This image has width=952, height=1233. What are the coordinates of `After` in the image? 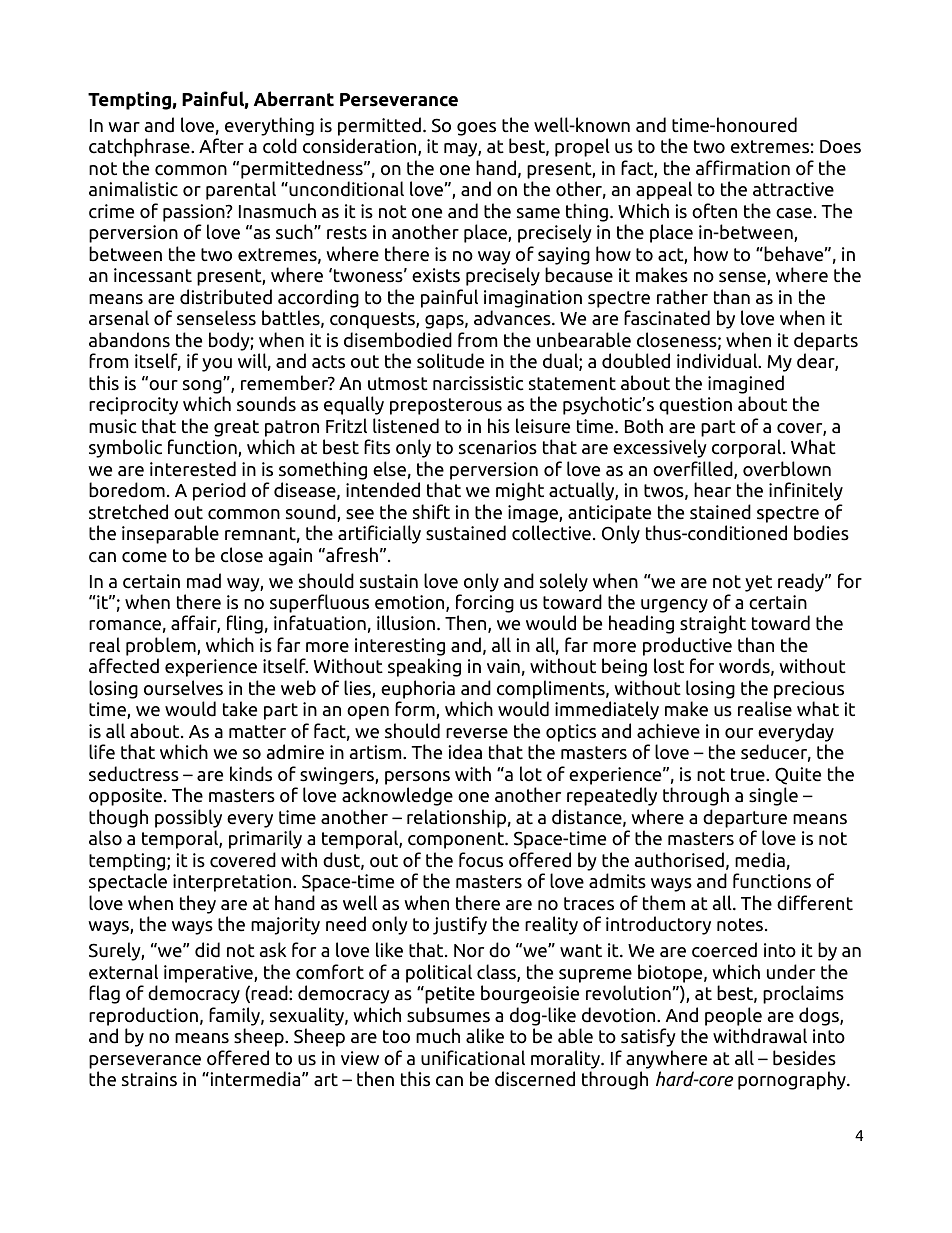 It's located at (221, 146).
